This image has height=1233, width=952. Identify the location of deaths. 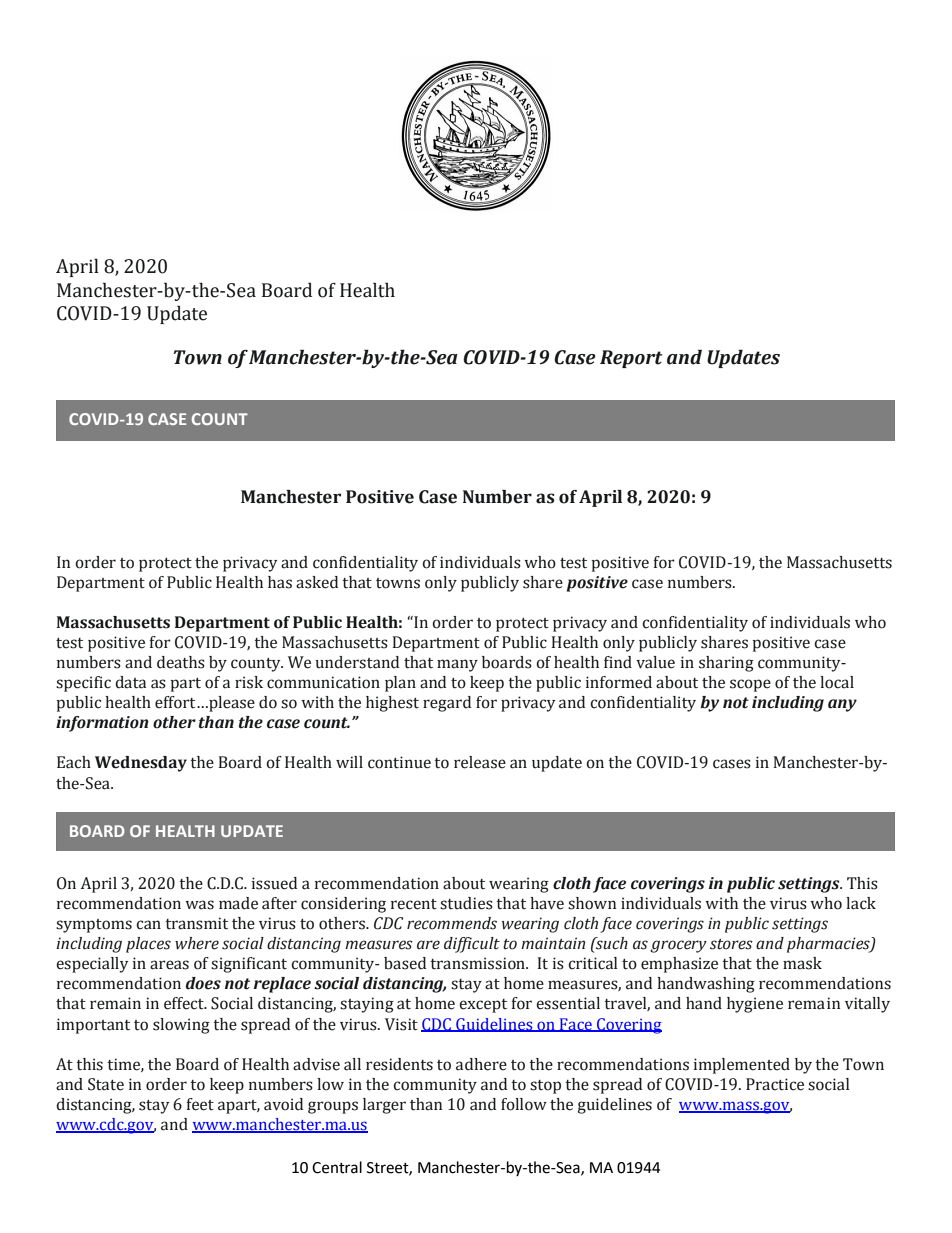
(181, 662).
